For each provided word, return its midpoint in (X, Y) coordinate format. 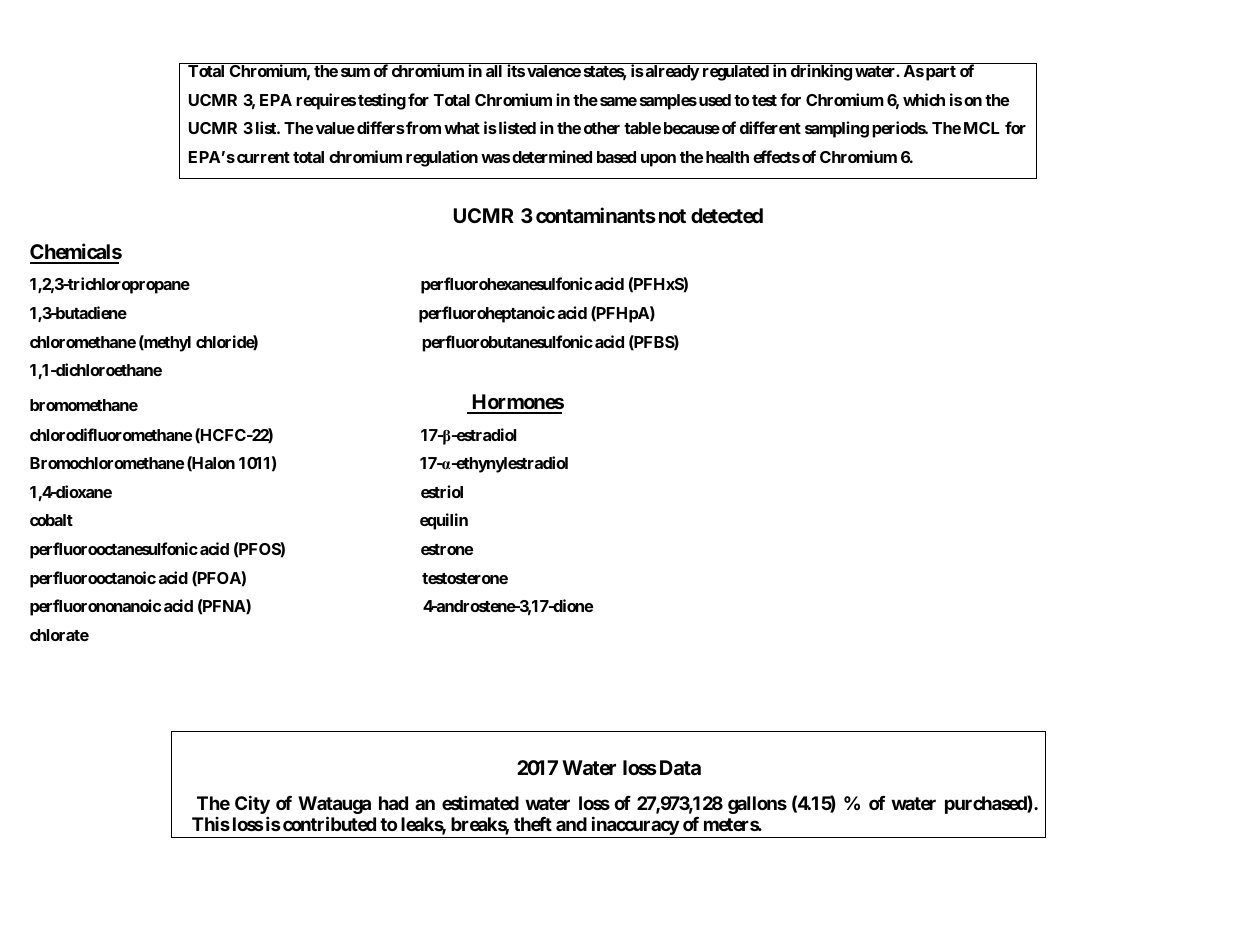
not (672, 216)
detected (727, 215)
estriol (442, 491)
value (335, 128)
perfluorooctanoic (93, 579)
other (602, 128)
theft (533, 824)
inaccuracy (634, 827)
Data (680, 767)
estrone (447, 549)
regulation (442, 158)
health (727, 157)
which (924, 99)
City (252, 806)
